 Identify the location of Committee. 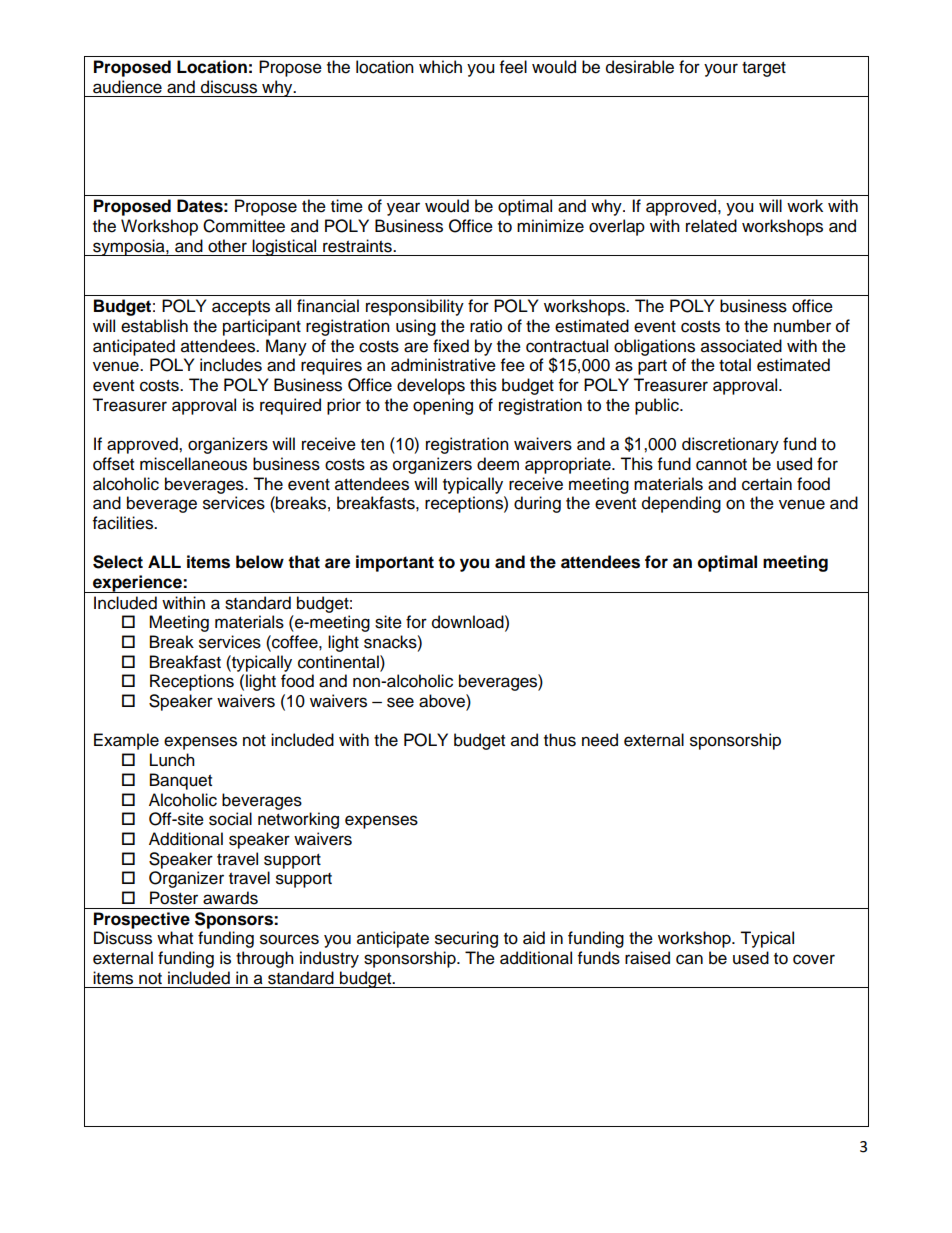
(244, 226).
